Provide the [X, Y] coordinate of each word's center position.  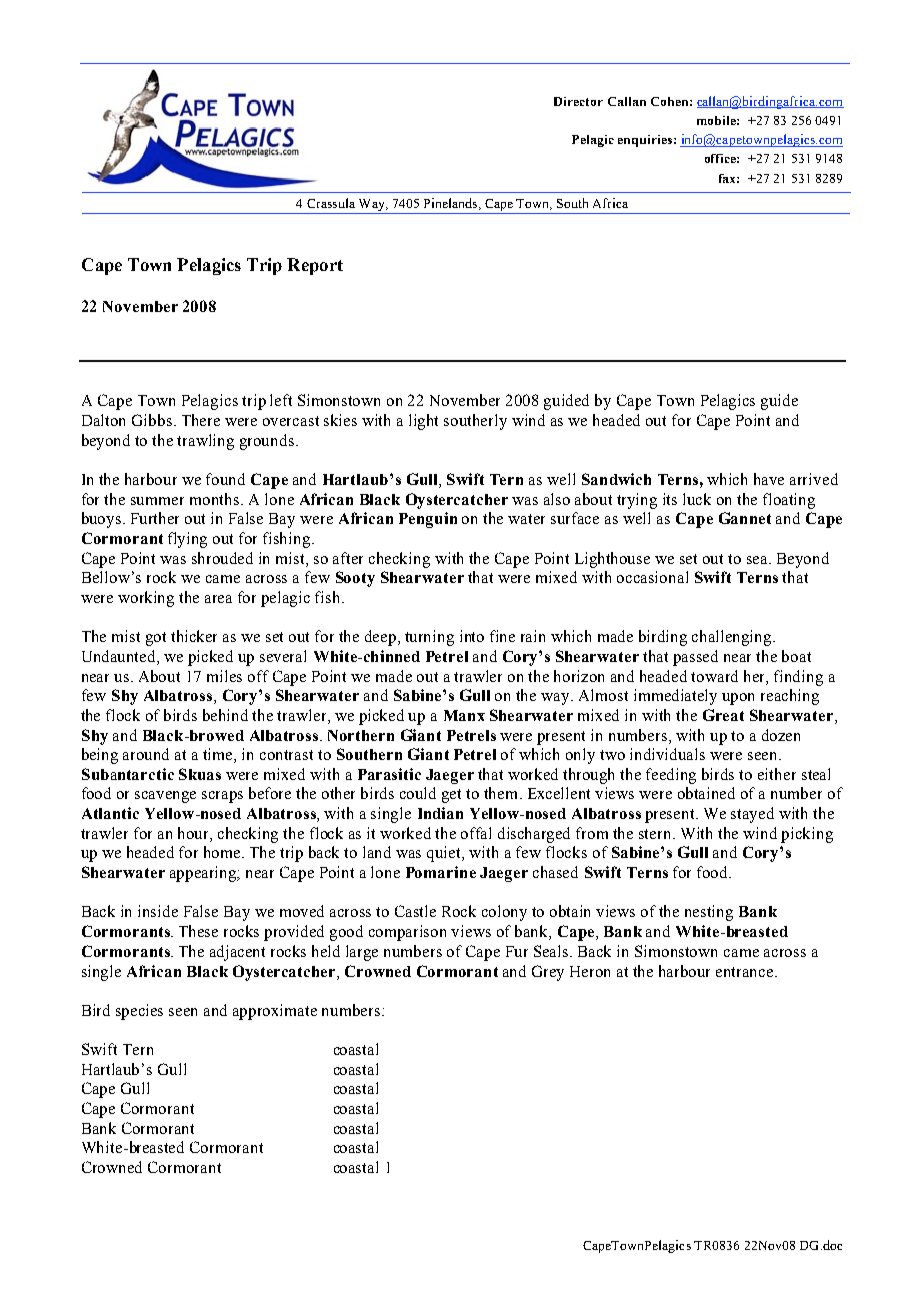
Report [315, 266]
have [769, 479]
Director [578, 101]
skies [340, 420]
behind [225, 715]
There [201, 420]
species [139, 1012]
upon [738, 699]
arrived [814, 479]
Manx [464, 715]
